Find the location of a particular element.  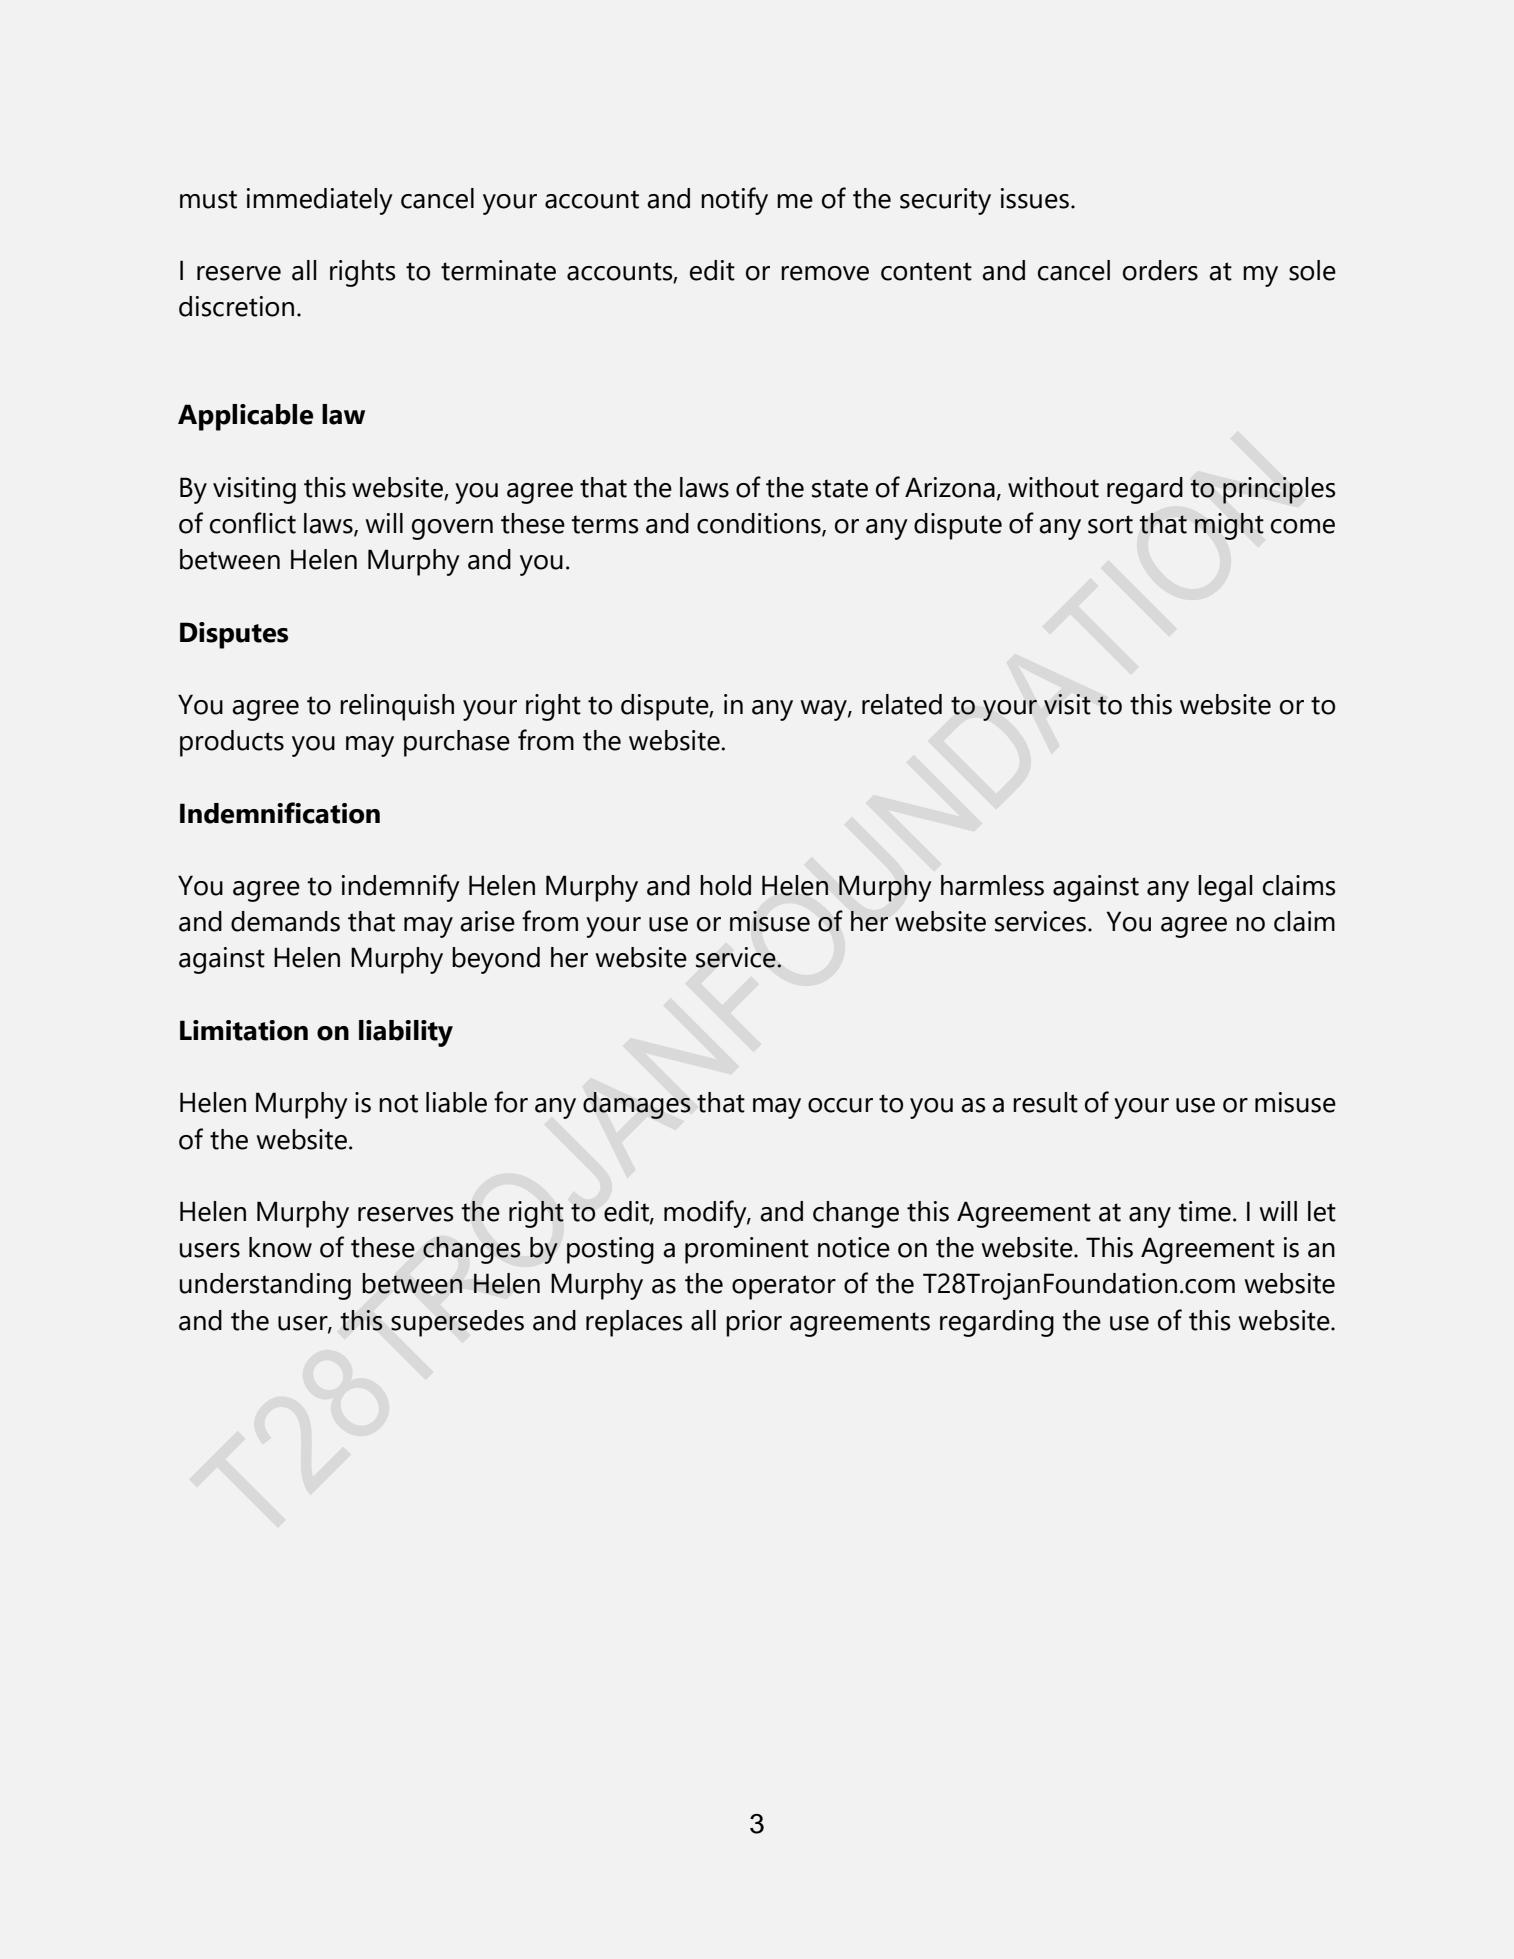

products is located at coordinates (232, 743).
